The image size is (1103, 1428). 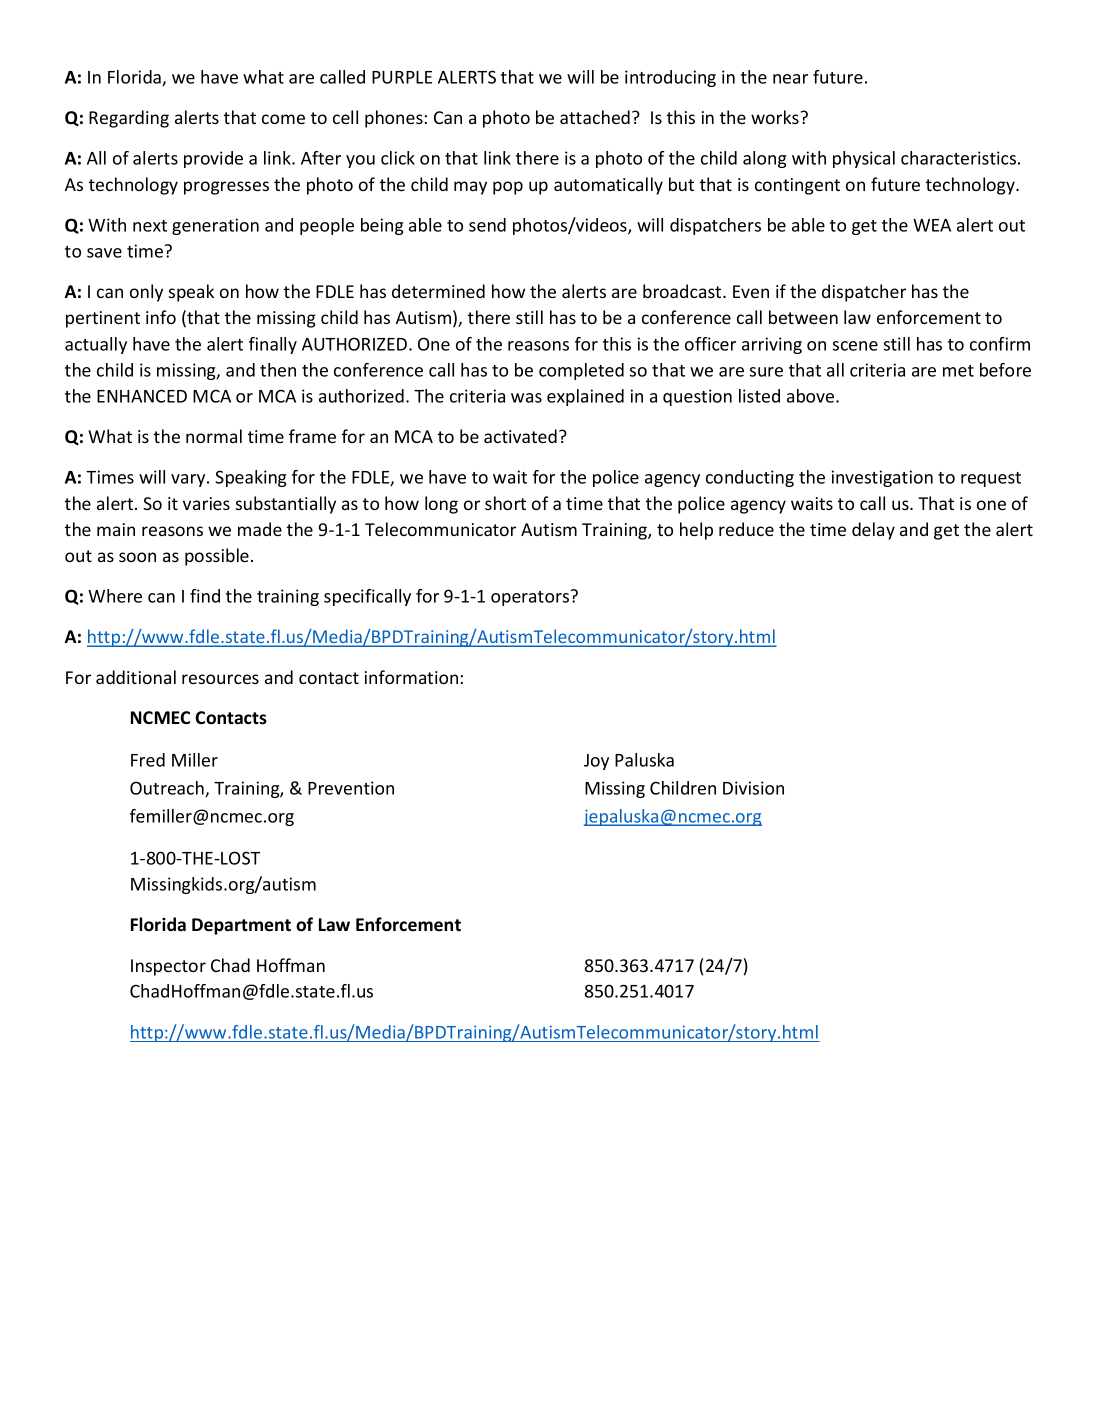 I want to click on short, so click(x=505, y=503).
